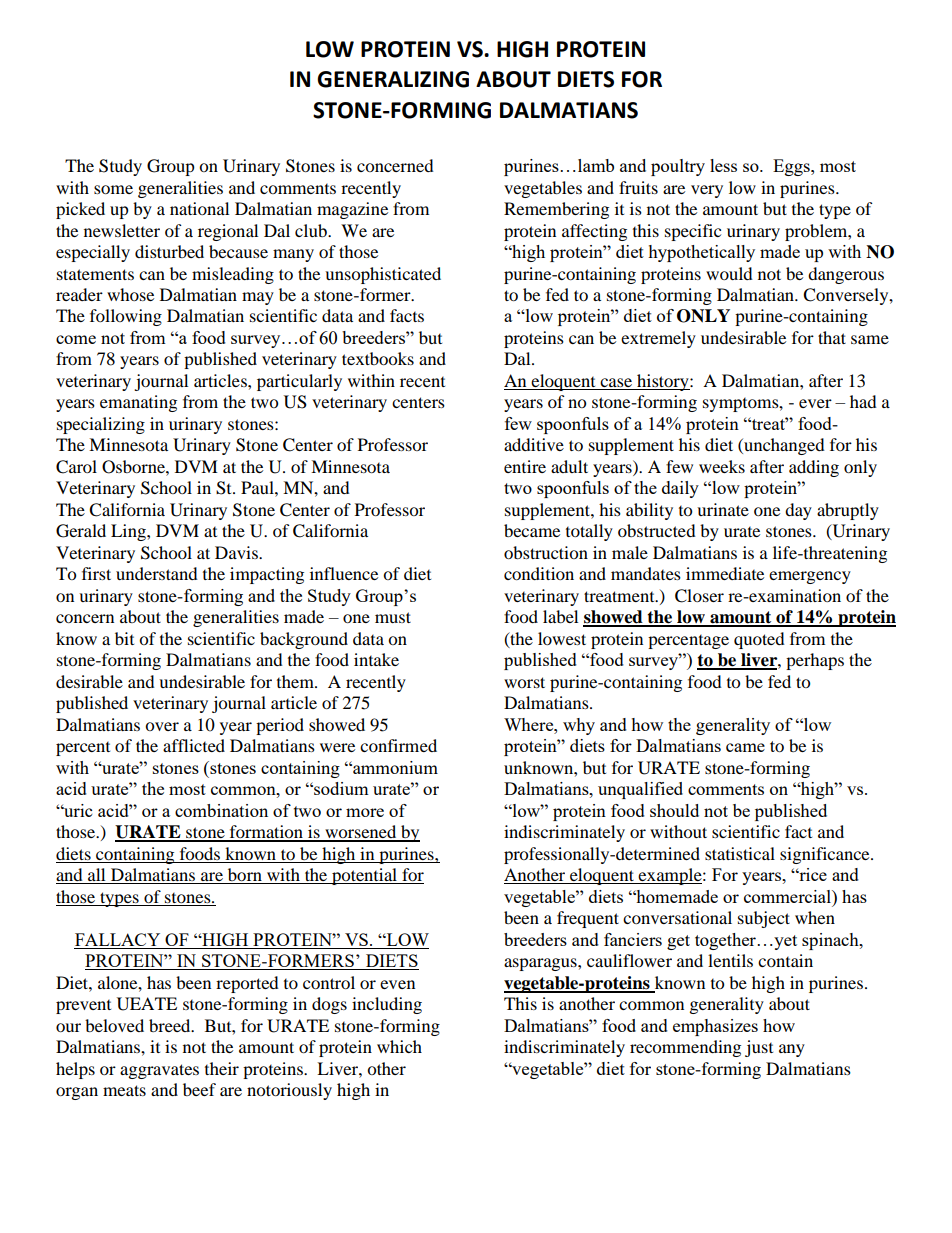  Describe the element at coordinates (792, 167) in the screenshot. I see `Eggs` at that location.
